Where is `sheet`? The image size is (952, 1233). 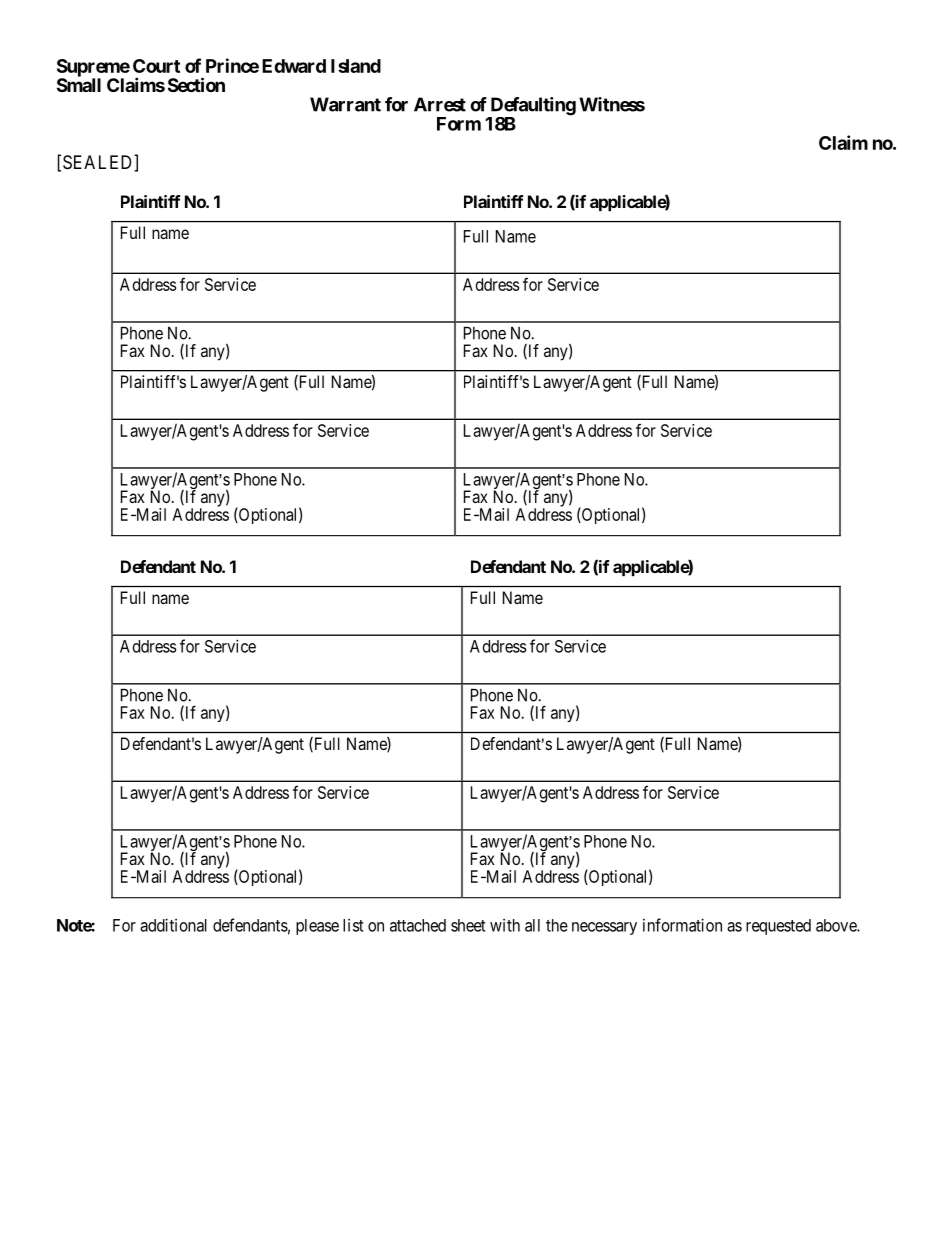 sheet is located at coordinates (468, 925).
